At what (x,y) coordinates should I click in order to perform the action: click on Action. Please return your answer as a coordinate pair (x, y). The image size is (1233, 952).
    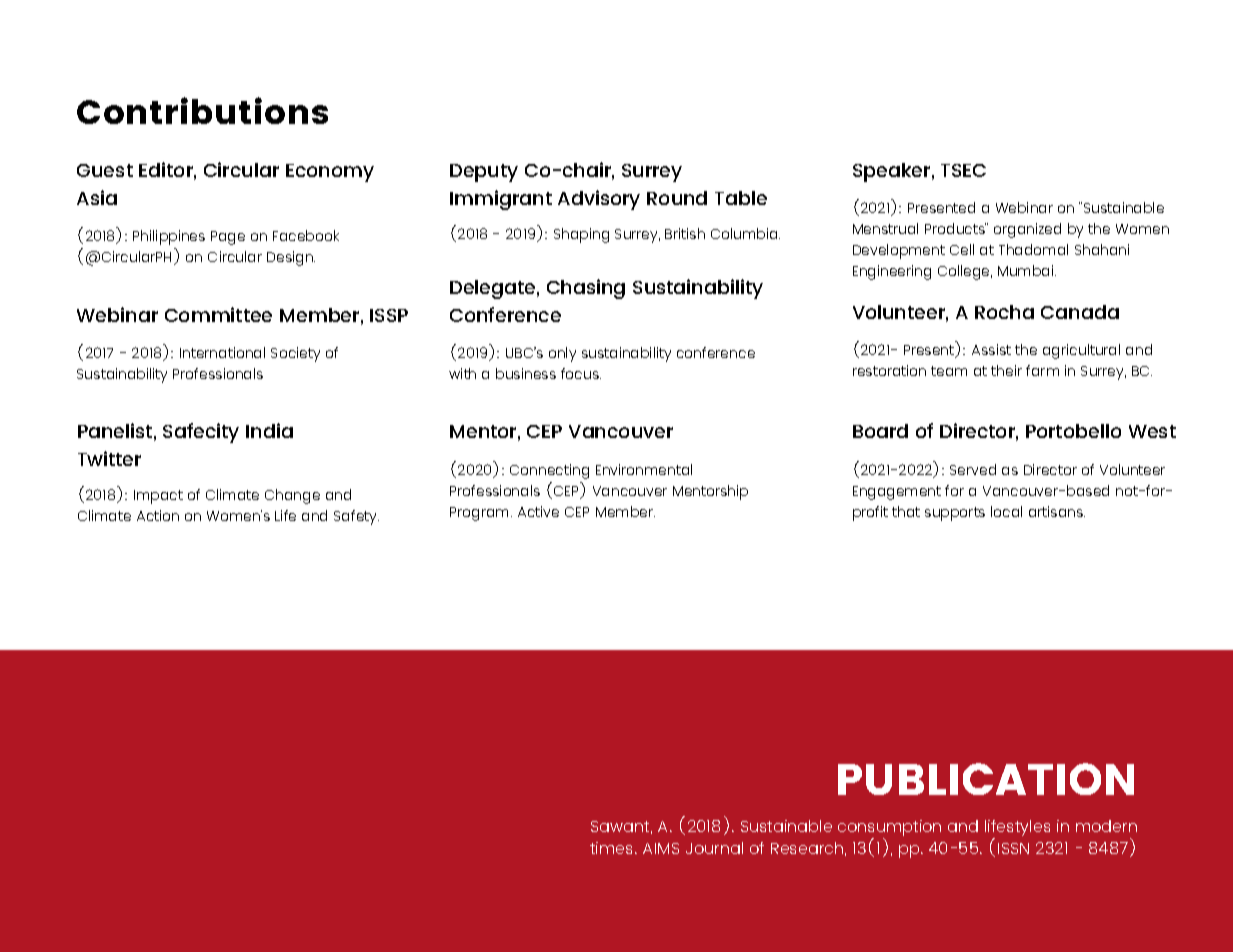
    Looking at the image, I should click on (158, 515).
